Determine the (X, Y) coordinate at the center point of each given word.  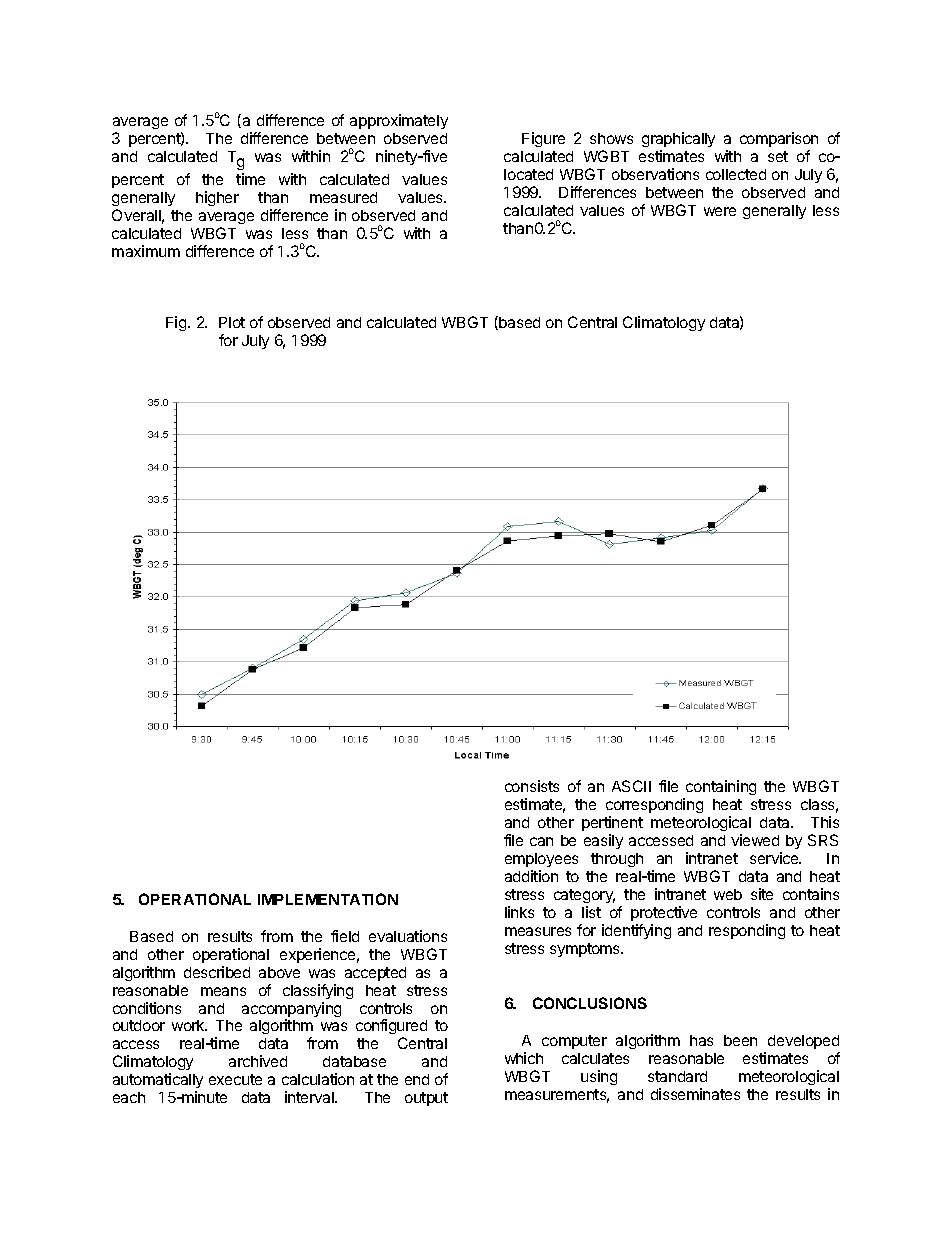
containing (720, 789)
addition (531, 876)
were (720, 211)
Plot (232, 322)
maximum (146, 251)
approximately (399, 121)
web (728, 894)
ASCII (631, 786)
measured (343, 197)
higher (217, 198)
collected (736, 174)
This (825, 822)
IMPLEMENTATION (328, 899)
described (217, 972)
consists (532, 786)
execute (235, 1079)
